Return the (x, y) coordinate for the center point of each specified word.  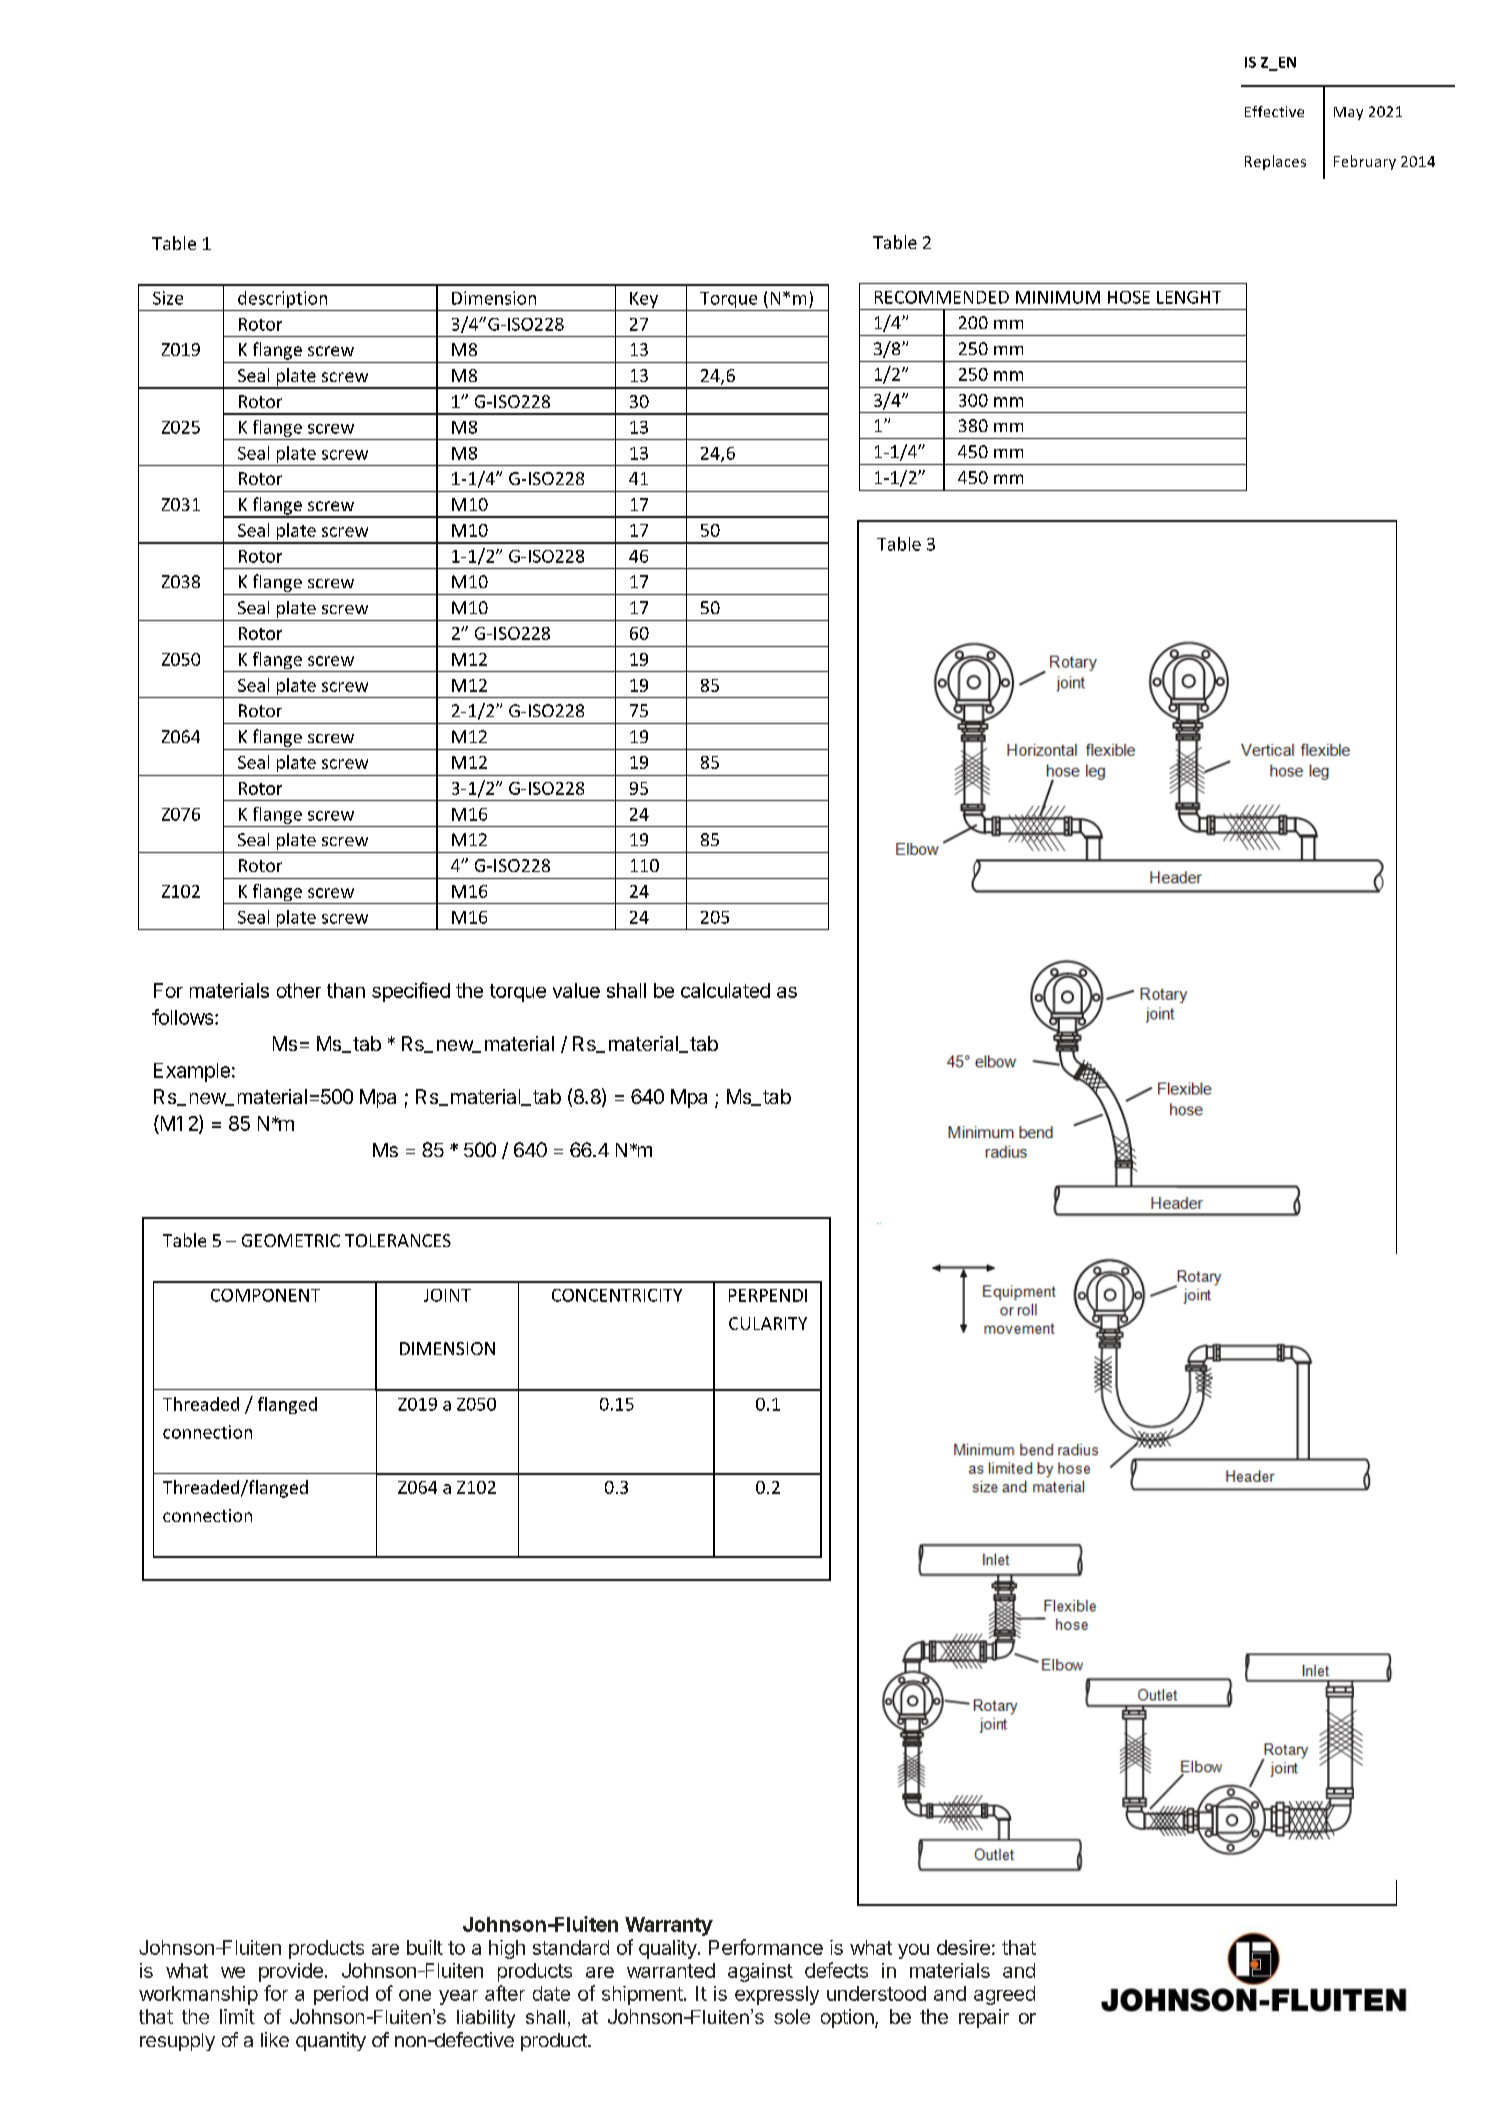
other (299, 990)
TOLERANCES (398, 1240)
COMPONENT (265, 1295)
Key (644, 301)
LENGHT (1189, 297)
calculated (725, 990)
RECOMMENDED (942, 297)
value (576, 990)
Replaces (1275, 162)
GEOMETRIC (291, 1240)
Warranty (669, 1926)
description (283, 301)
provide (291, 1972)
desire (963, 1947)
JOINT (447, 1295)
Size (168, 298)
